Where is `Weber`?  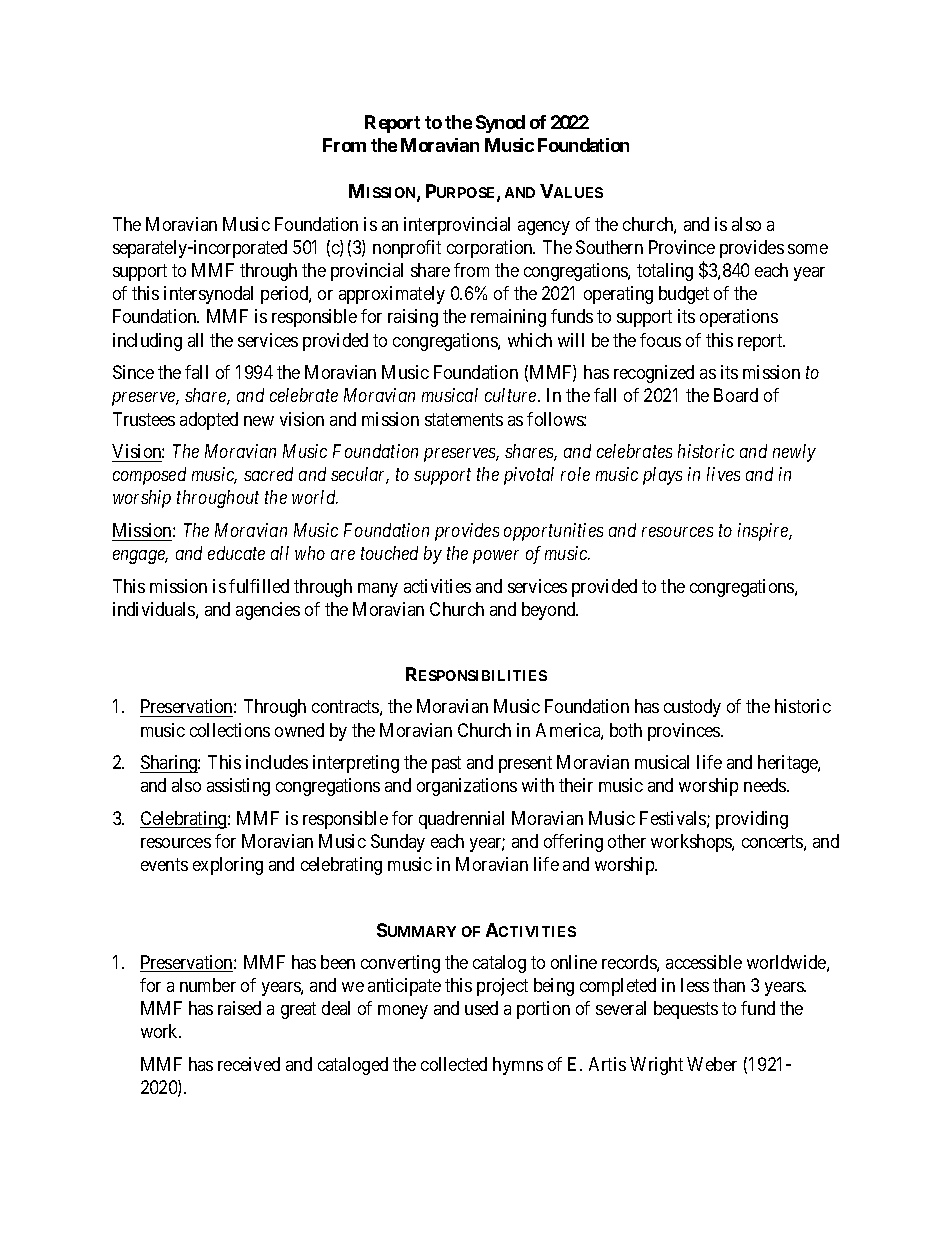 Weber is located at coordinates (712, 1064).
